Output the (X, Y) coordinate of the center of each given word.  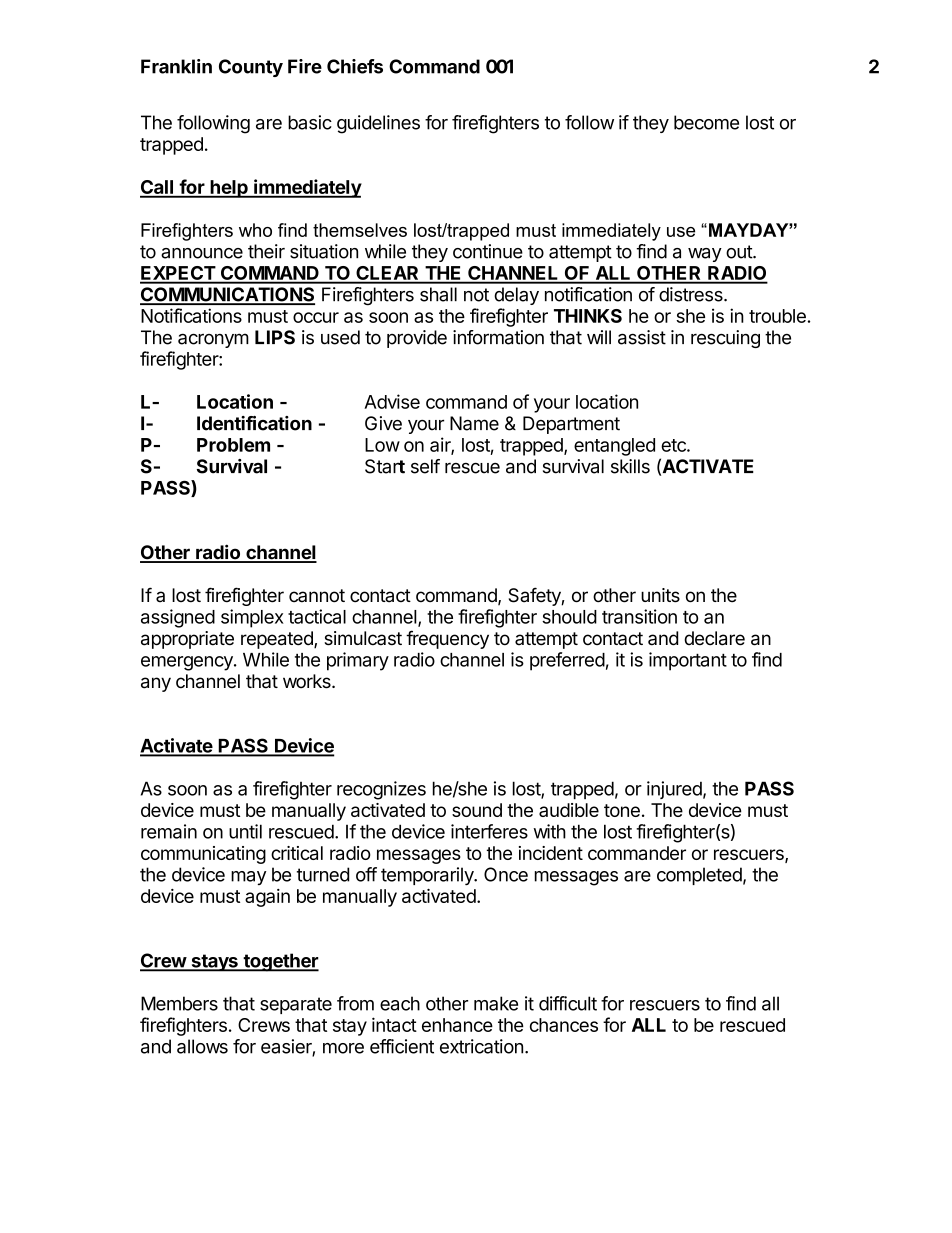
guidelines (378, 124)
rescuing (725, 339)
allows (202, 1046)
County (251, 68)
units (660, 595)
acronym (213, 340)
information (498, 337)
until (245, 831)
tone (622, 810)
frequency (447, 639)
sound (477, 810)
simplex (252, 618)
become (706, 122)
